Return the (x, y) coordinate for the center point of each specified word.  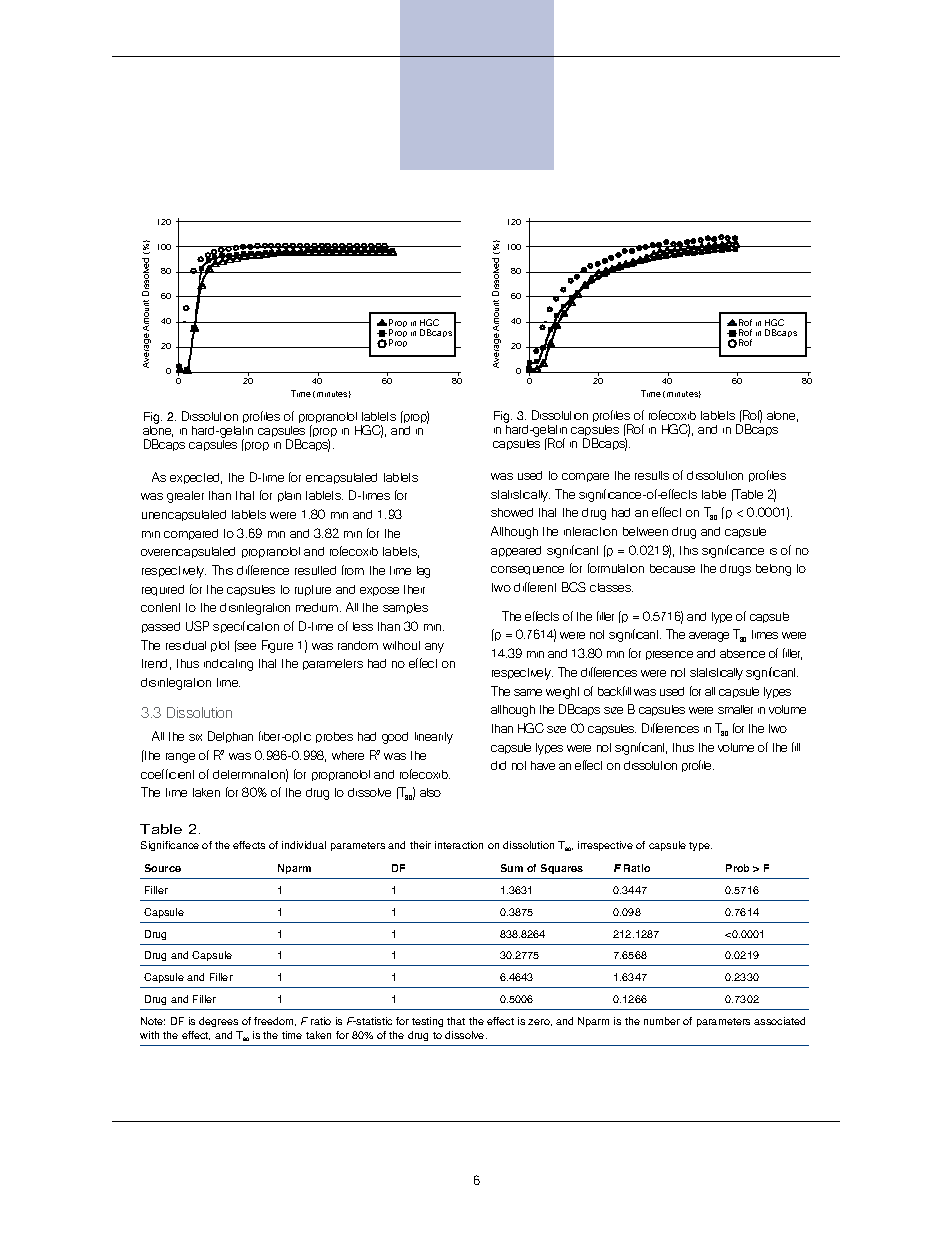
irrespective (605, 846)
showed (512, 512)
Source (163, 868)
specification (246, 627)
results (652, 475)
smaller (735, 709)
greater (185, 497)
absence (742, 653)
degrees (218, 1022)
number (662, 1021)
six (195, 737)
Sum (512, 868)
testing (427, 1022)
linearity (434, 738)
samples (405, 608)
